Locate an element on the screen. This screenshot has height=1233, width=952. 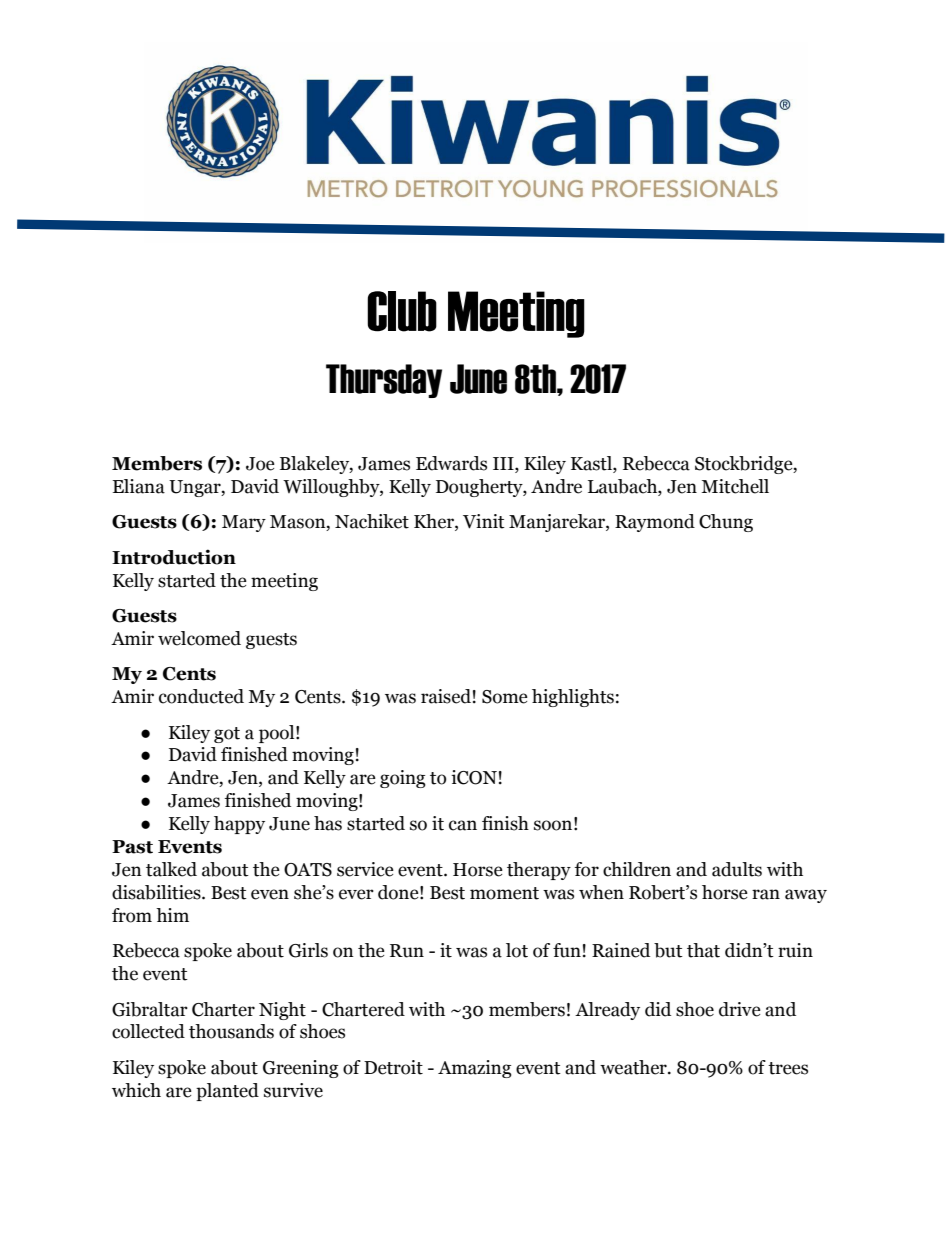
Thursday is located at coordinates (384, 381).
